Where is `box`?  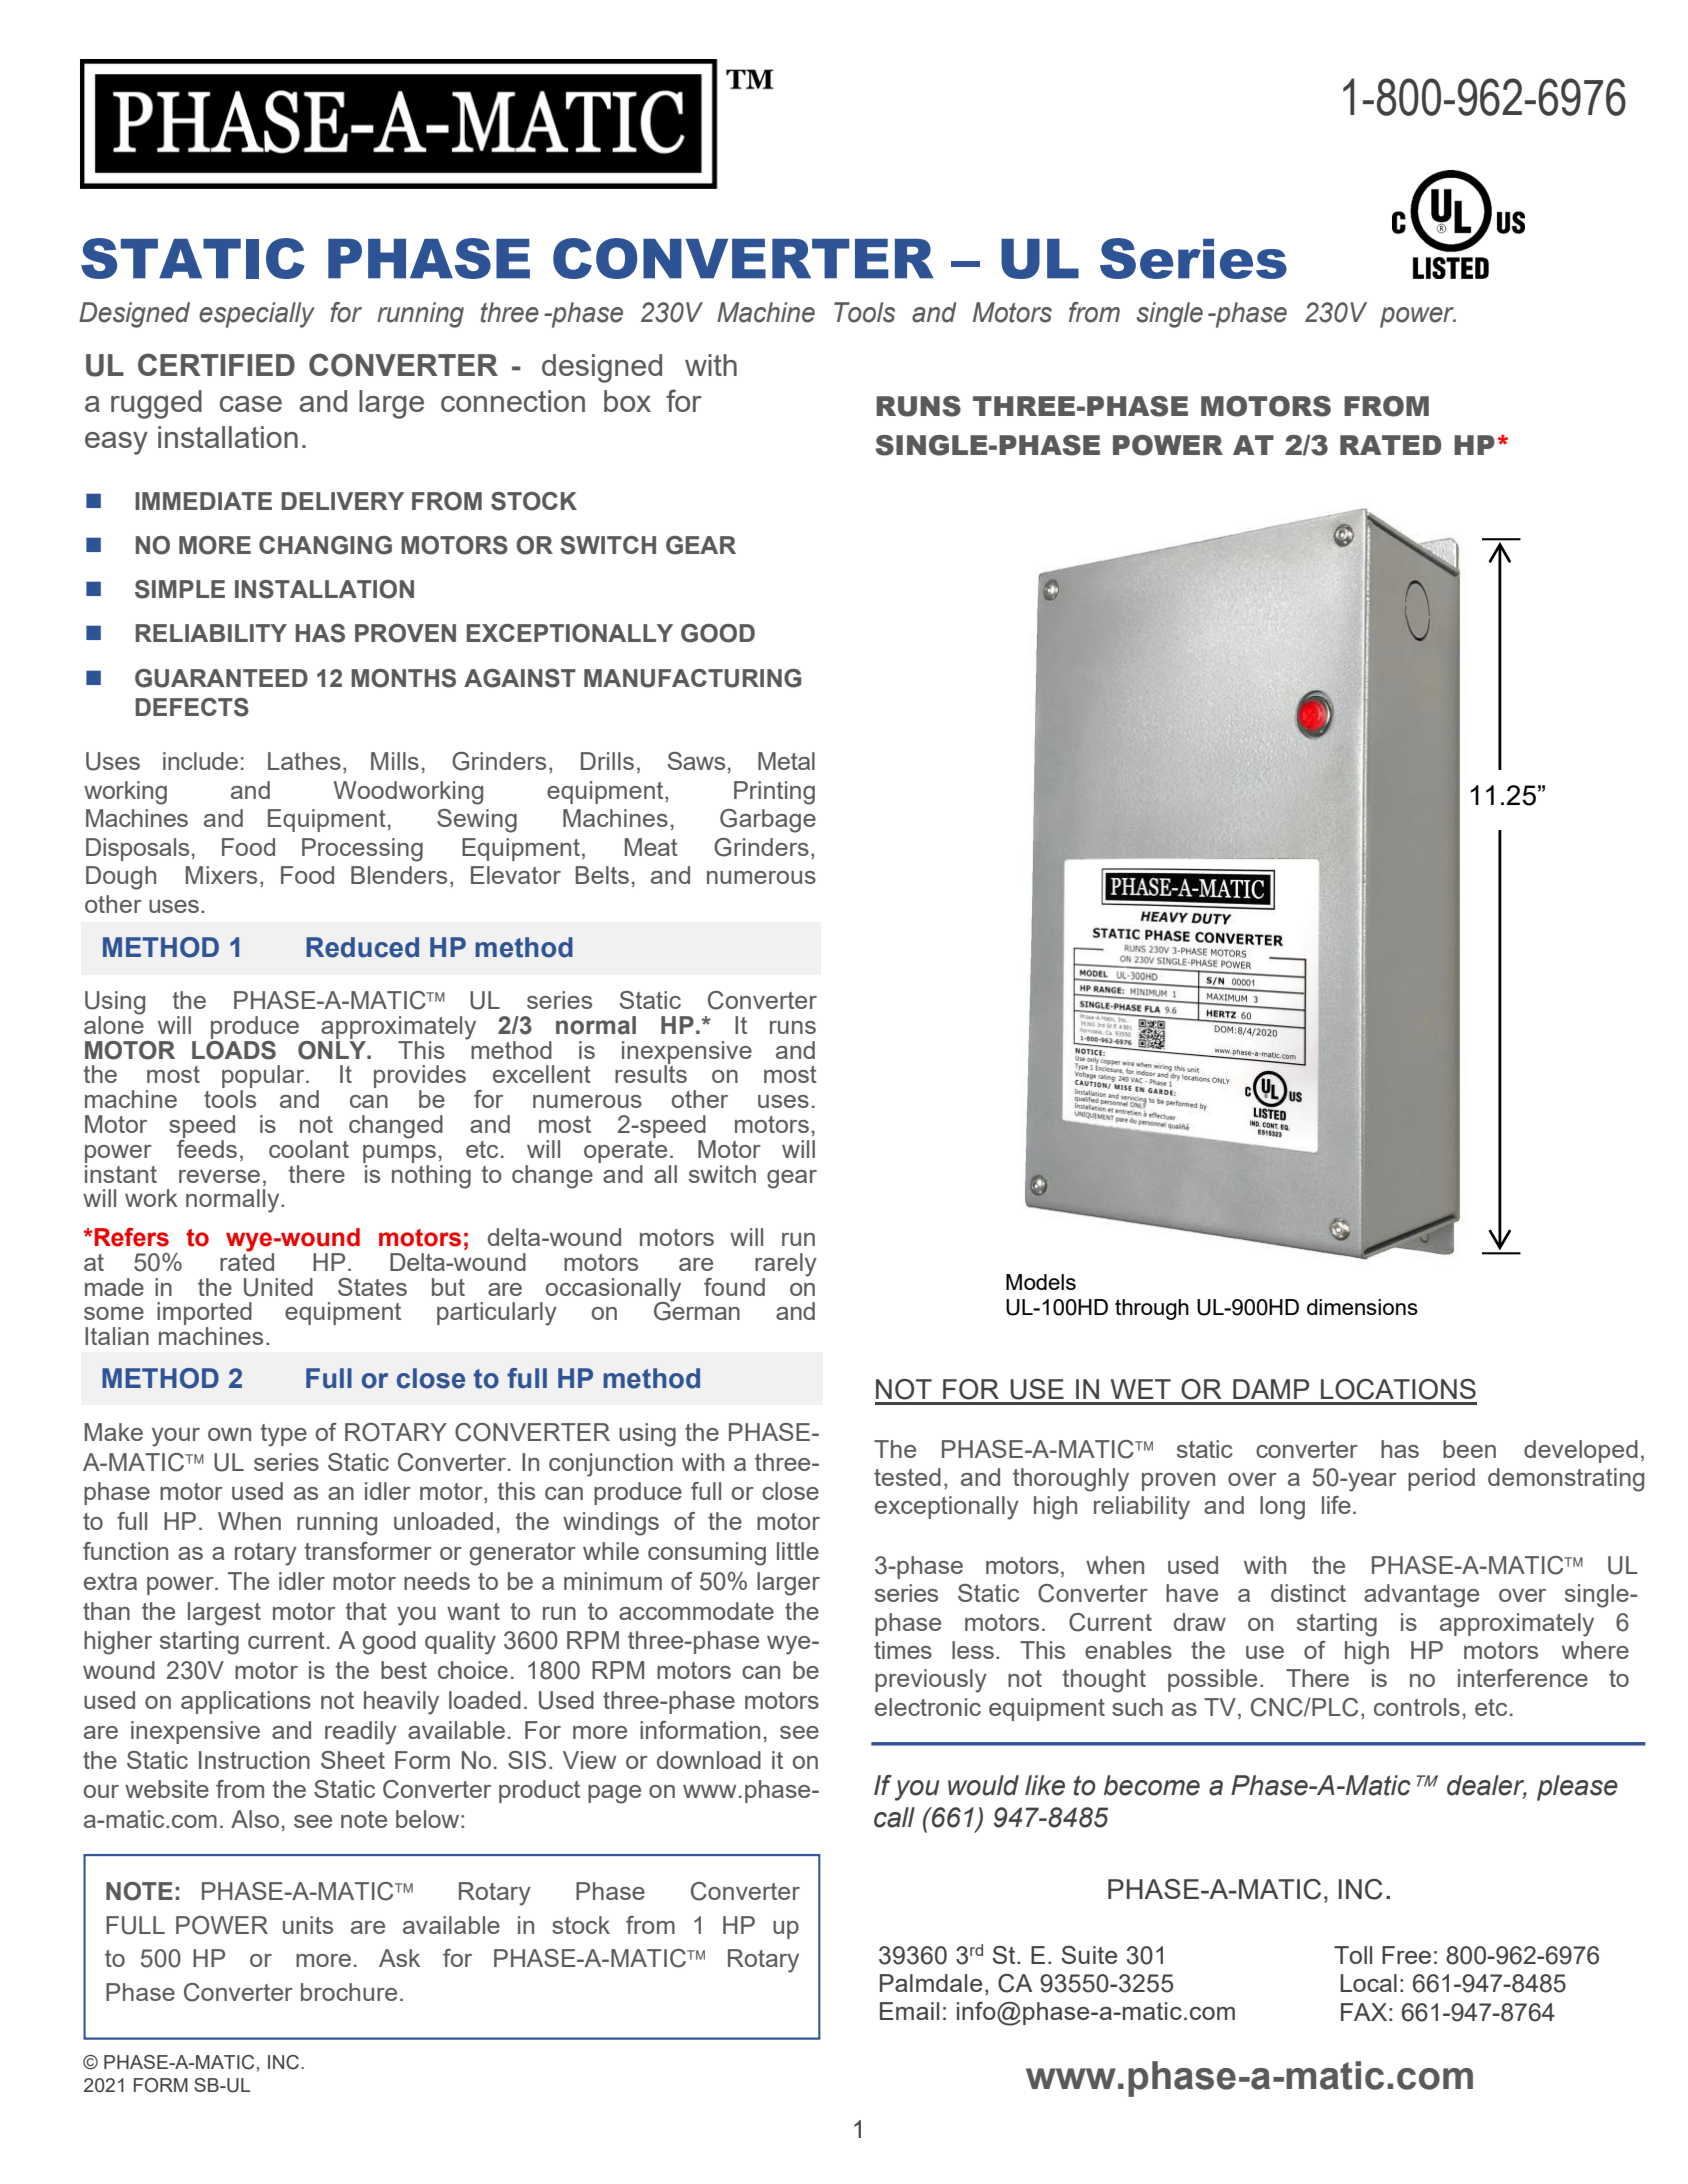
box is located at coordinates (627, 401).
